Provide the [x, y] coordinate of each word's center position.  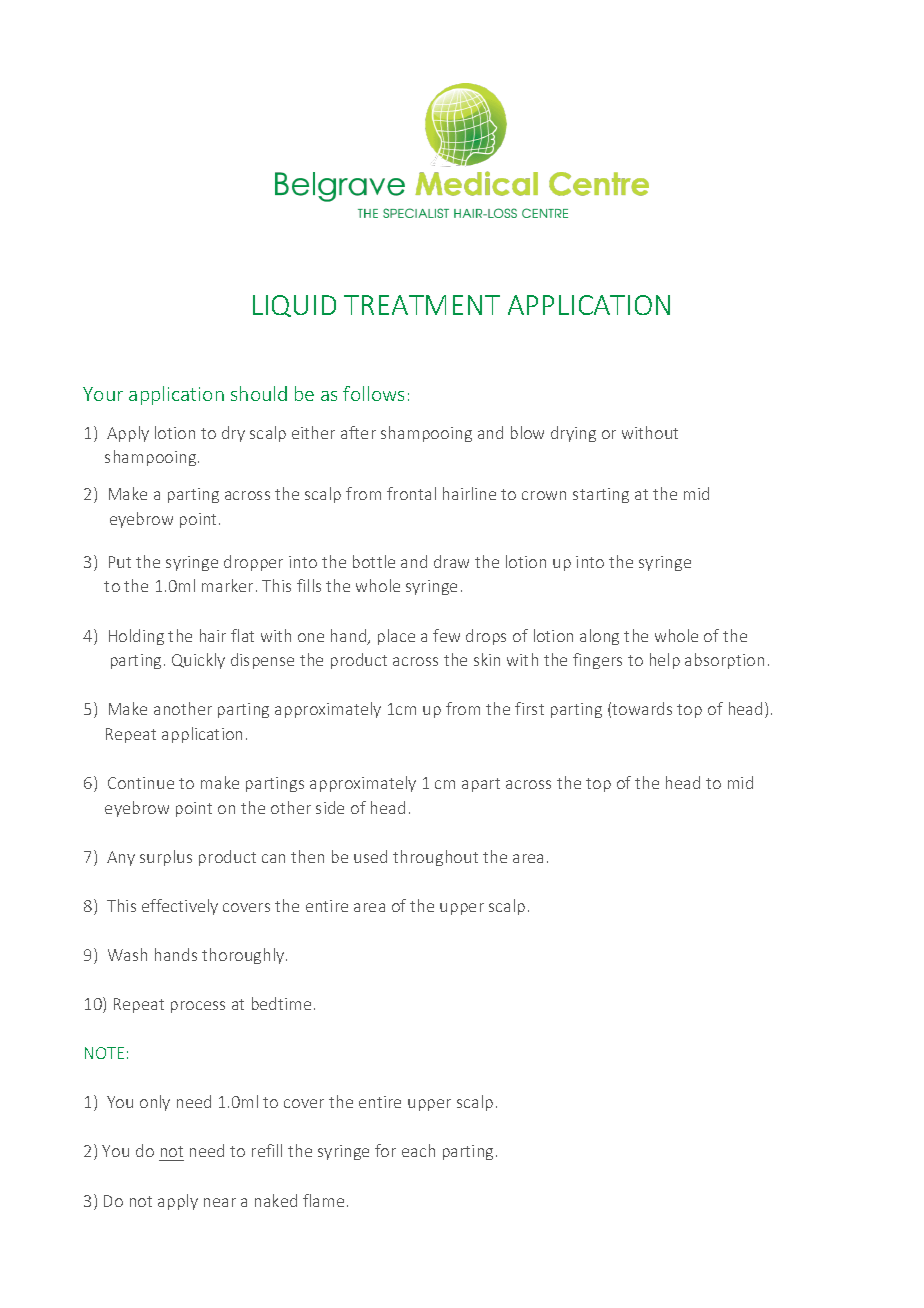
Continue [141, 783]
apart [481, 785]
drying [573, 434]
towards [642, 708]
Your [103, 394]
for [385, 1150]
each [418, 1150]
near [220, 1202]
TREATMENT [422, 305]
